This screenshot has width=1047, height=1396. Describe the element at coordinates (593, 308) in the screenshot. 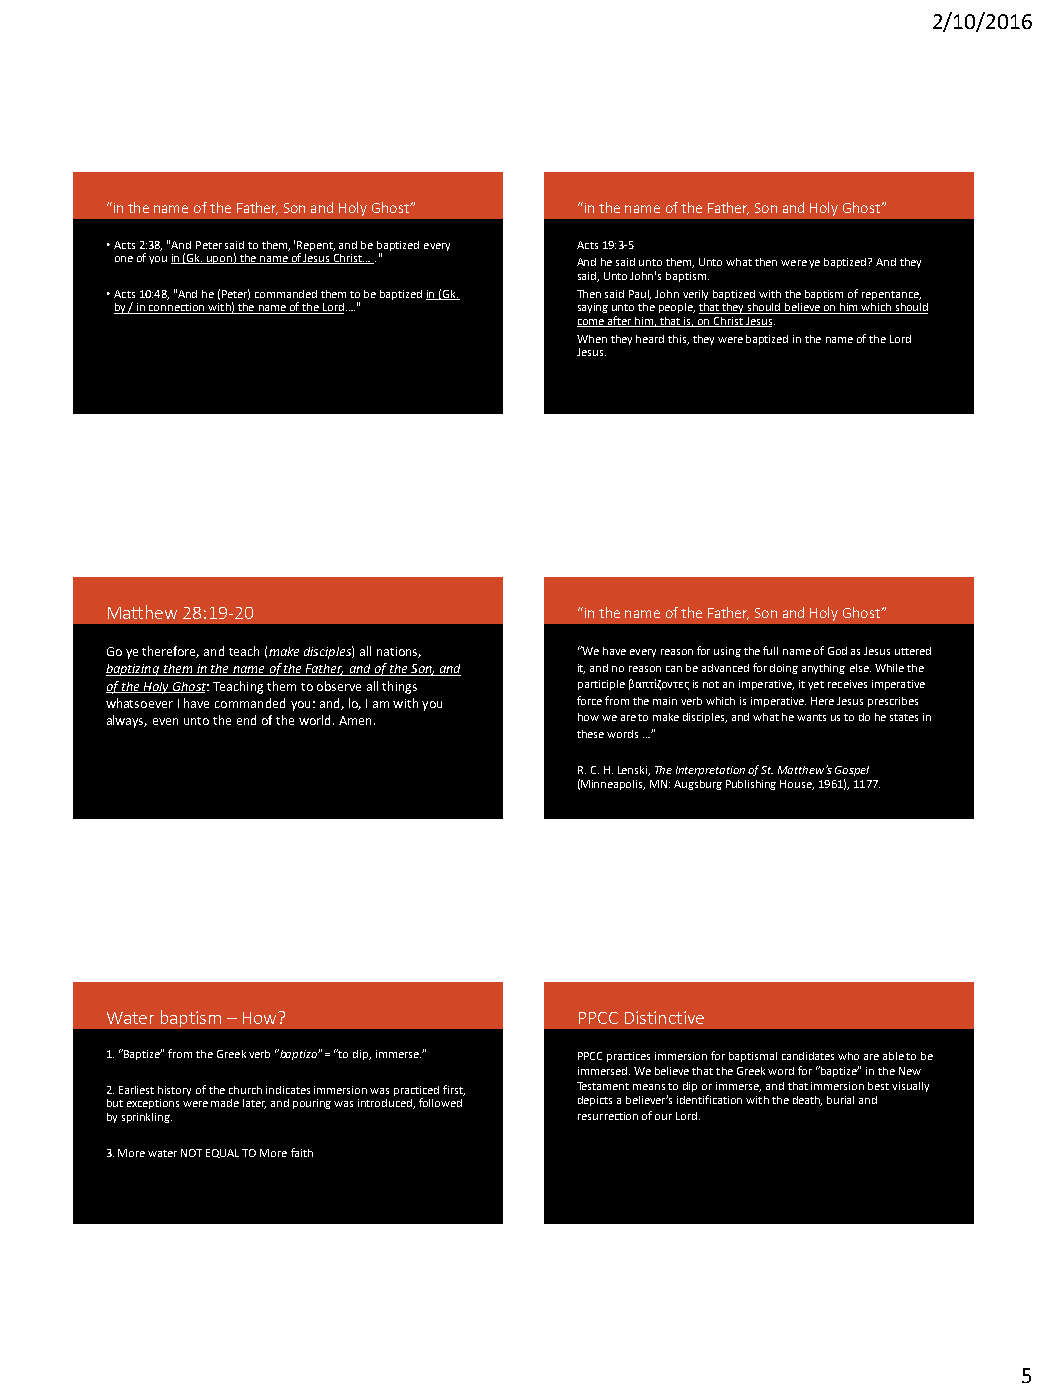

I see `saying` at that location.
